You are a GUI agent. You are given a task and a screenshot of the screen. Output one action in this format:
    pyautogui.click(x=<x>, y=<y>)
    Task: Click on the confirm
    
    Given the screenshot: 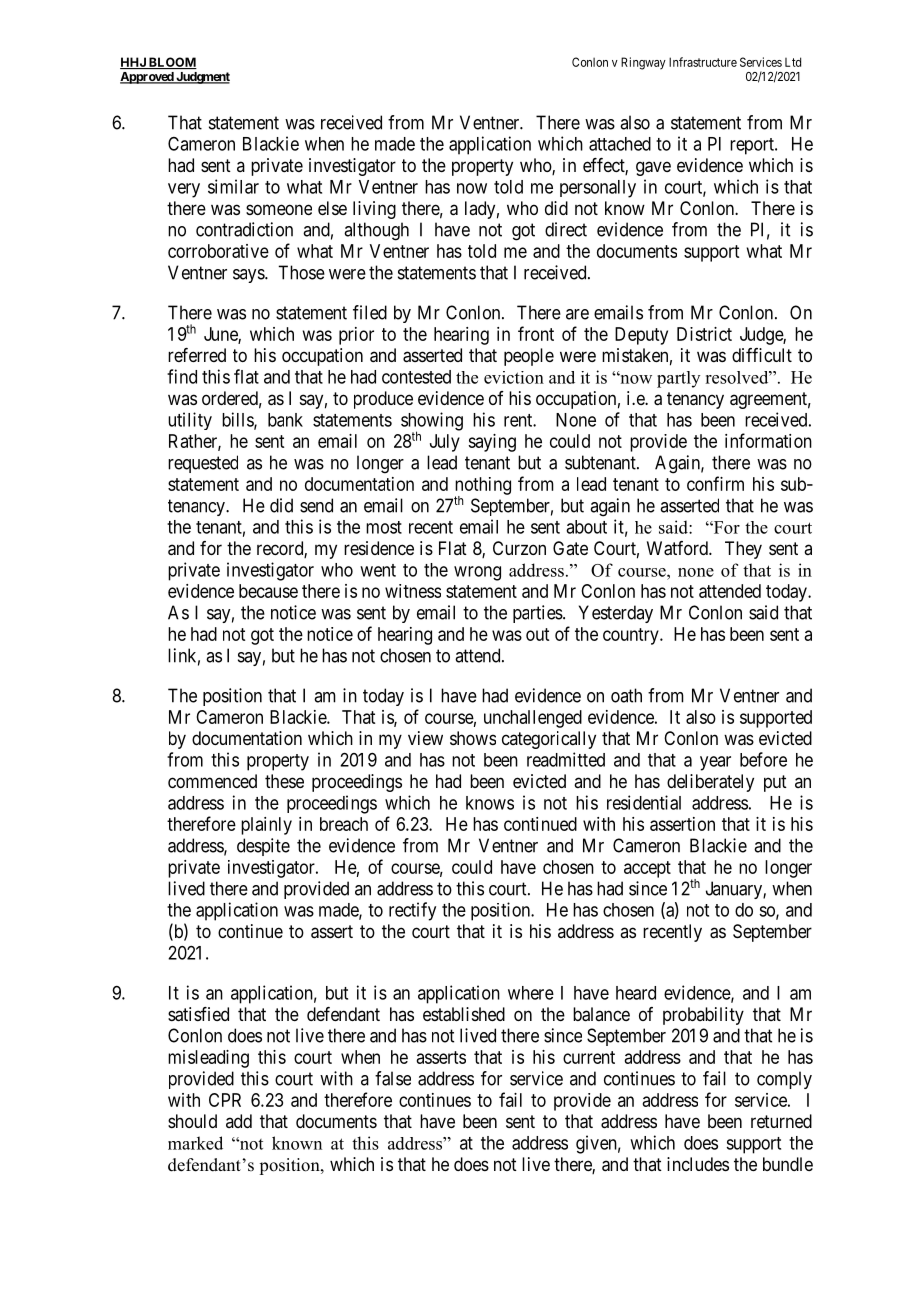 What is the action you would take?
    pyautogui.click(x=715, y=483)
